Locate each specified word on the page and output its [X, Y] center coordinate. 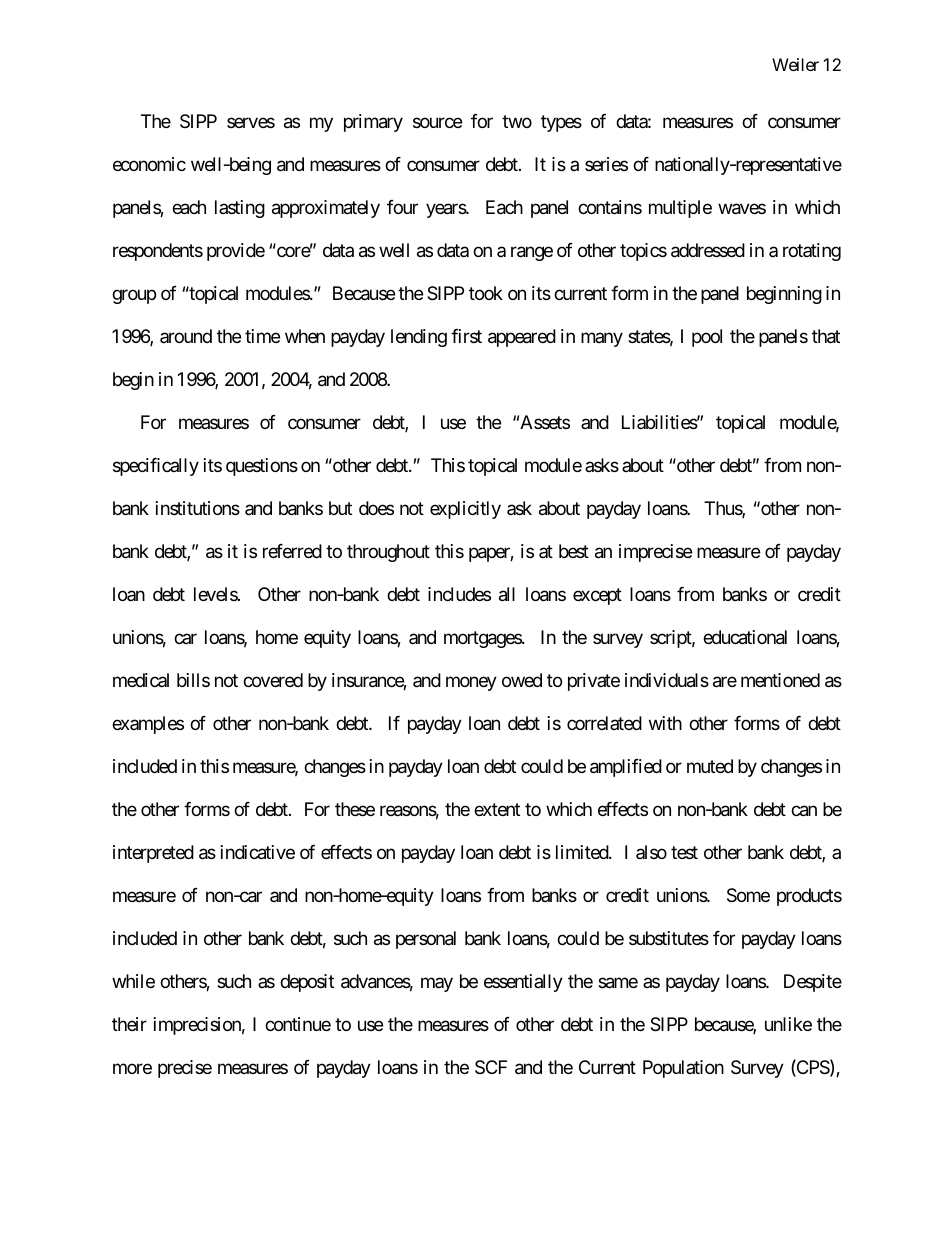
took [486, 293]
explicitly [465, 510]
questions [262, 467]
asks [602, 465]
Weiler [795, 64]
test [684, 852]
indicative [258, 852]
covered [273, 680]
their [129, 1024]
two [517, 122]
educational [745, 637]
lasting [240, 209]
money [471, 683]
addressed [708, 250]
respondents [158, 252]
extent [497, 809]
